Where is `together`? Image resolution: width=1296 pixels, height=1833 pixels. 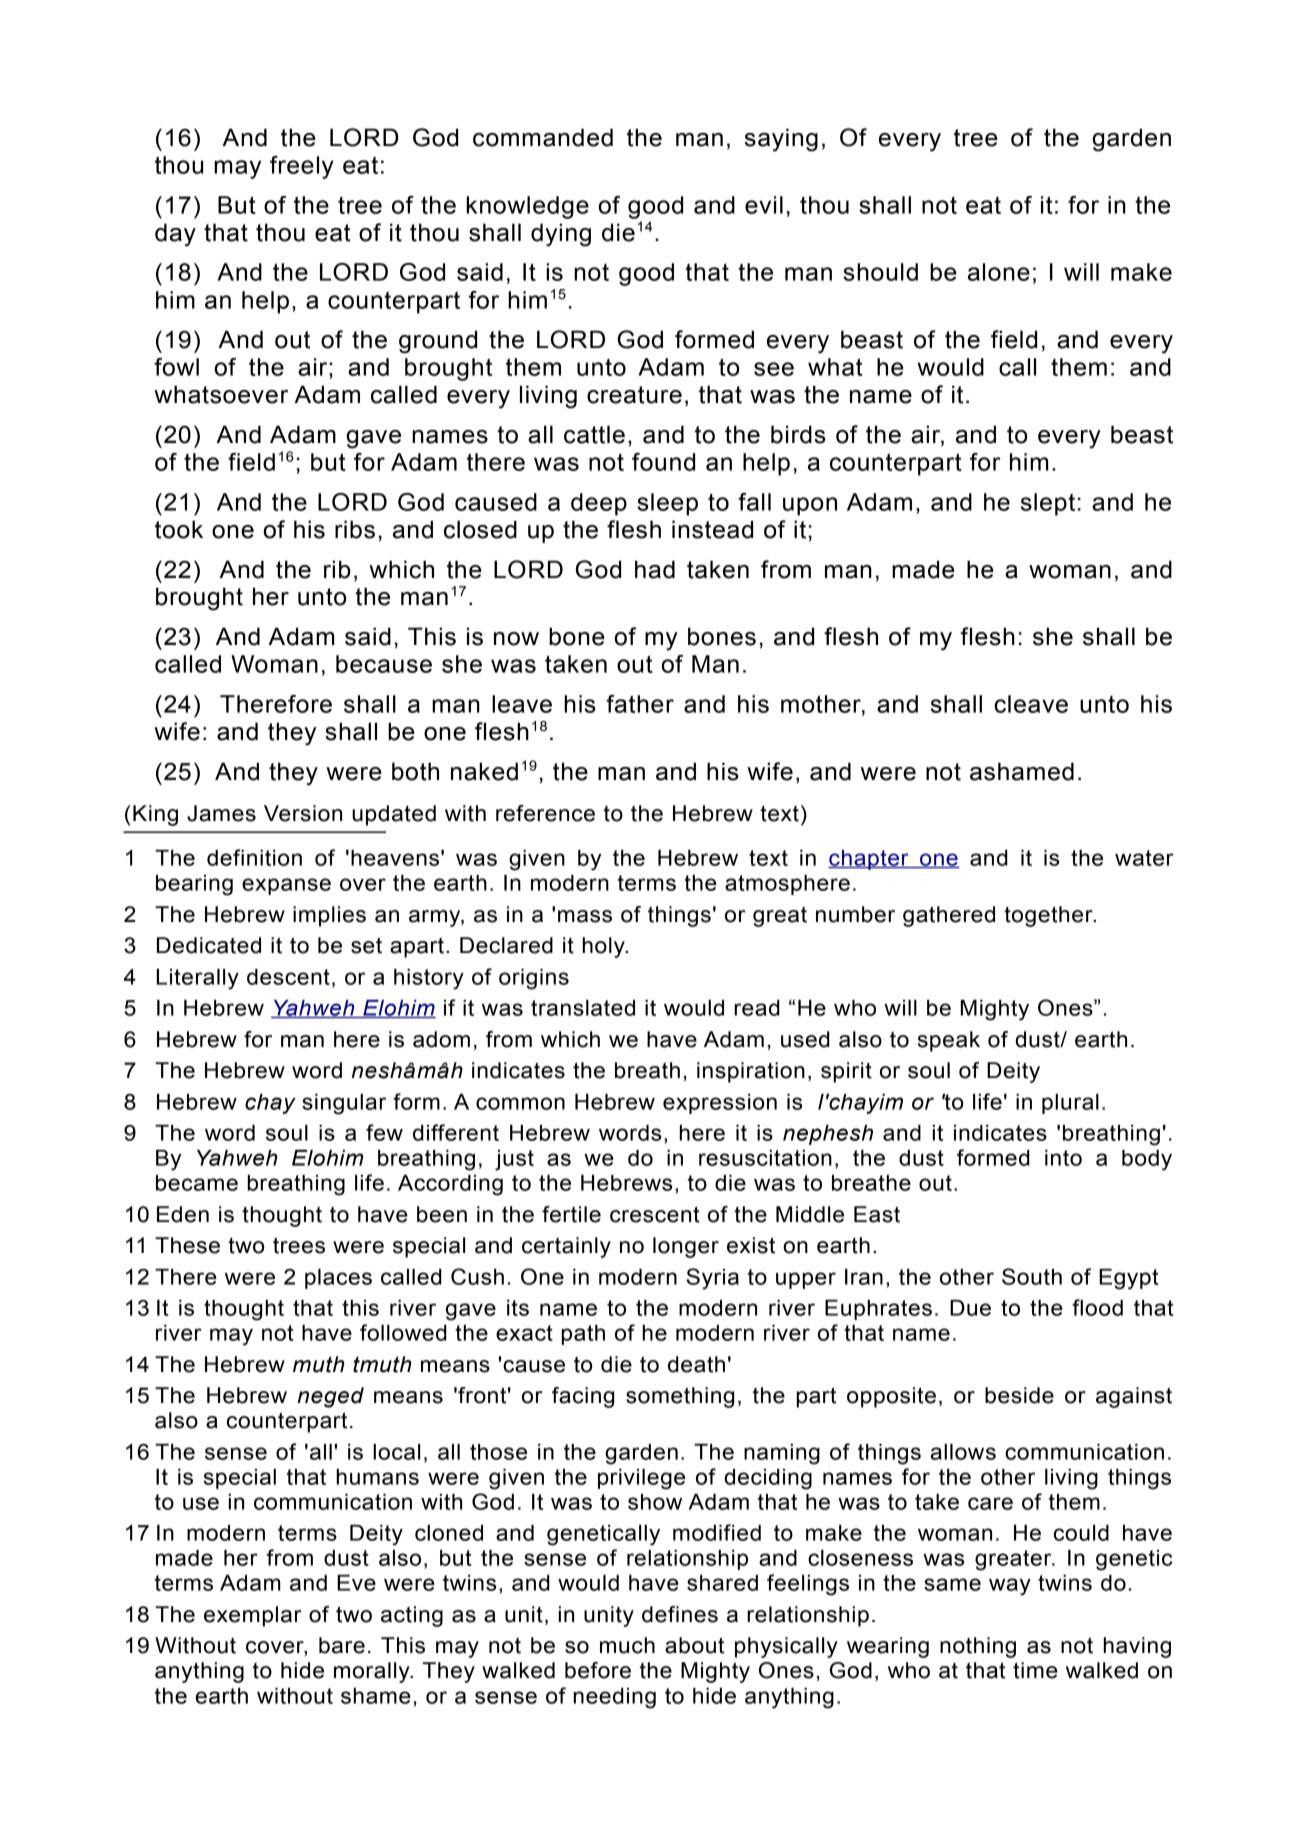
together is located at coordinates (1049, 916).
